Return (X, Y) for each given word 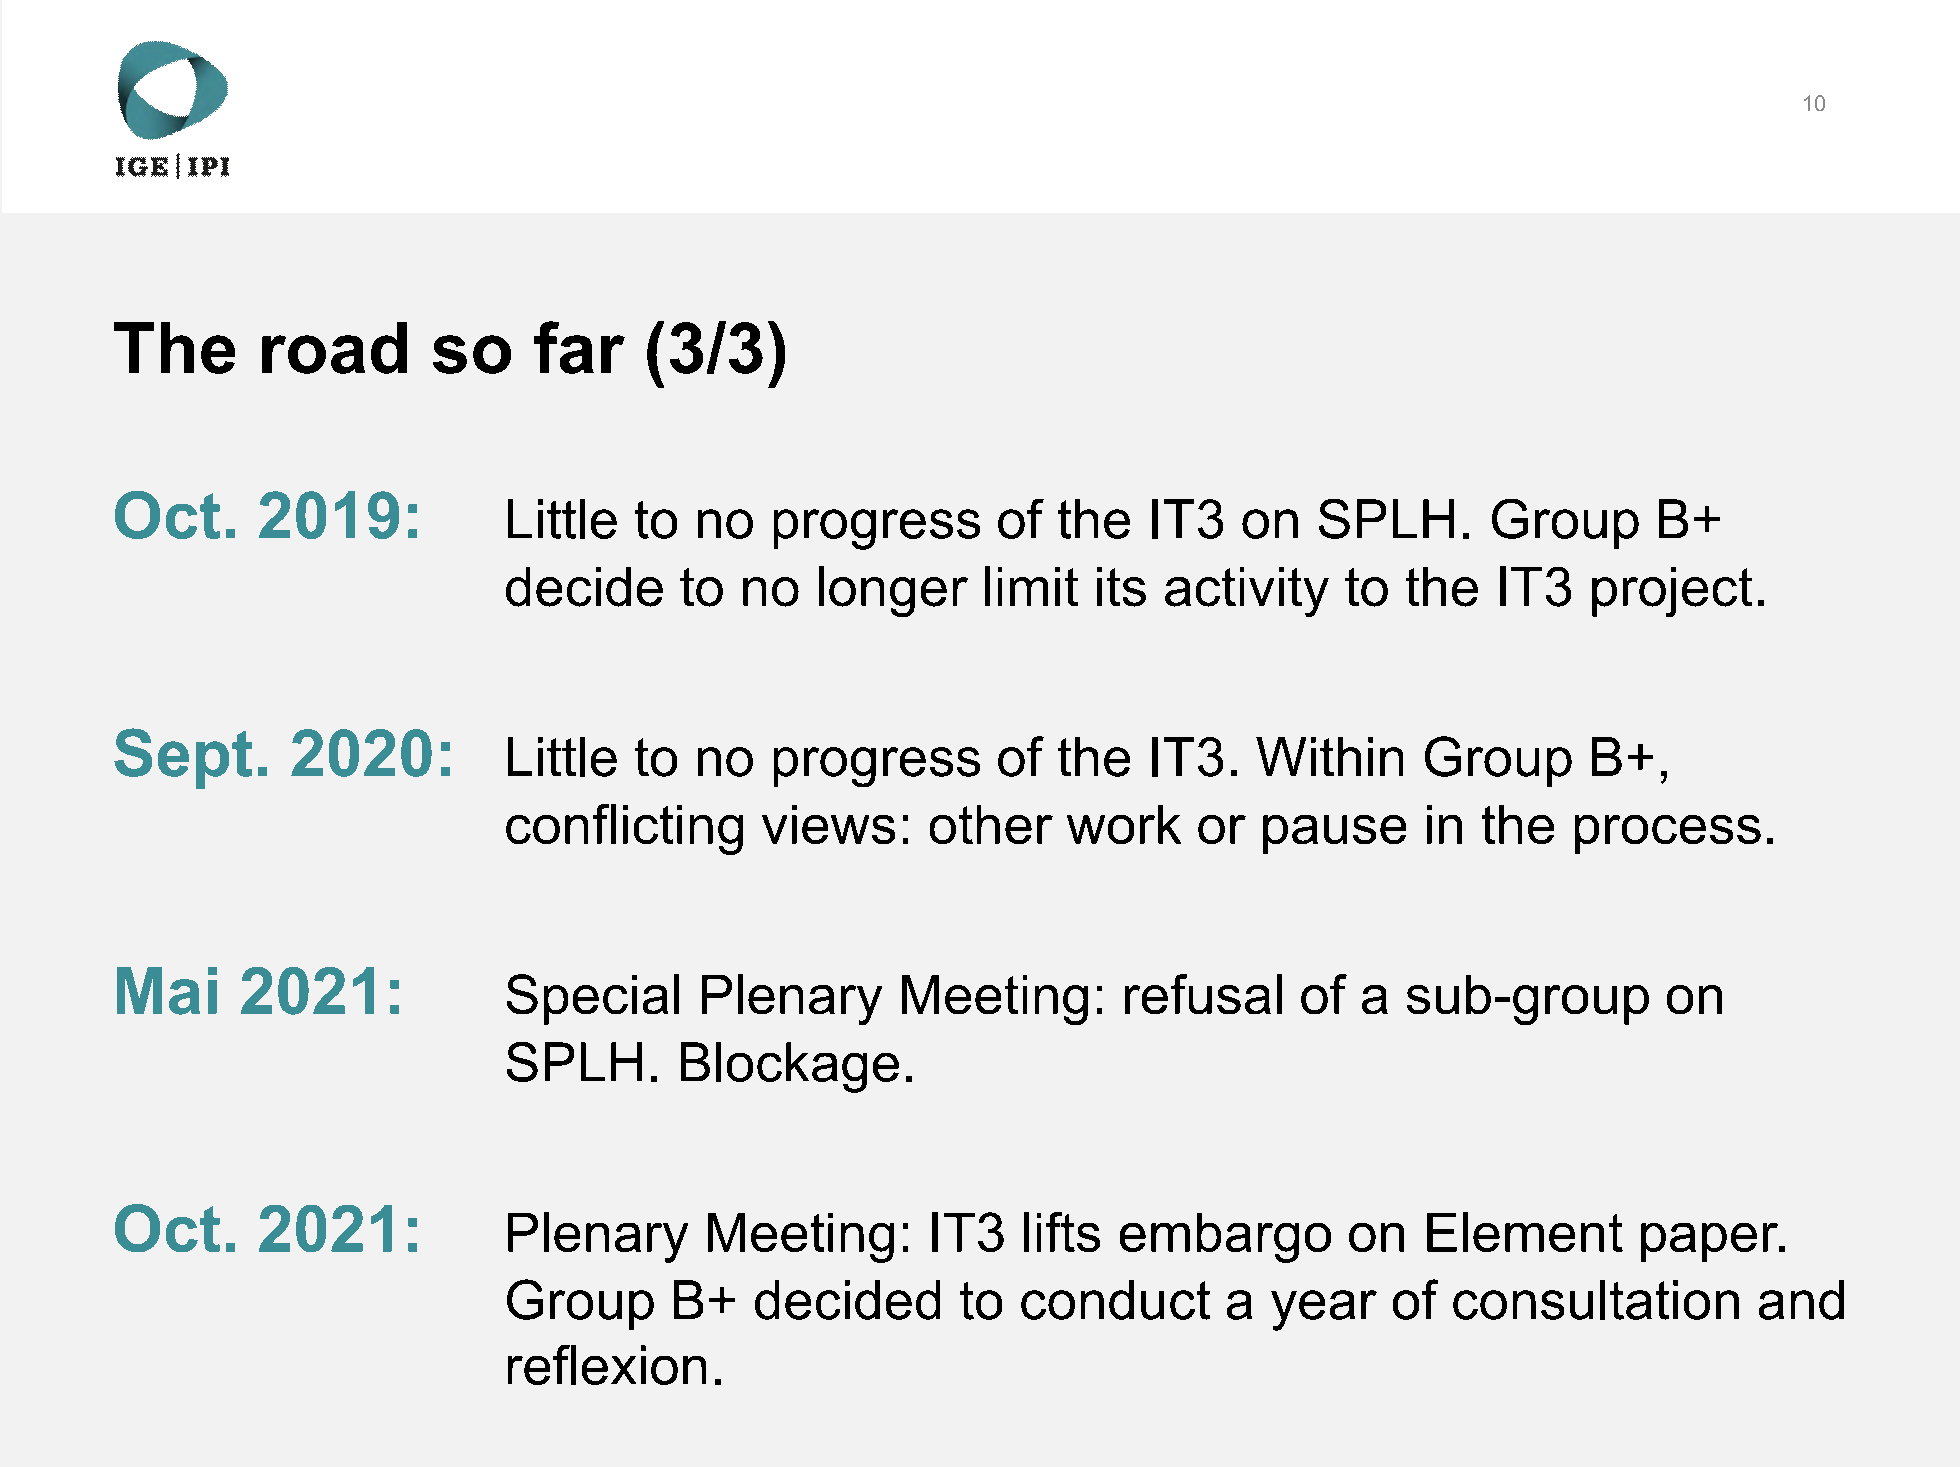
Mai (167, 991)
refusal (1203, 994)
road (334, 348)
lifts (1062, 1232)
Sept (183, 758)
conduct (1115, 1300)
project (1672, 592)
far (579, 347)
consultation (1596, 1300)
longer (893, 591)
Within (1329, 756)
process (1668, 834)
